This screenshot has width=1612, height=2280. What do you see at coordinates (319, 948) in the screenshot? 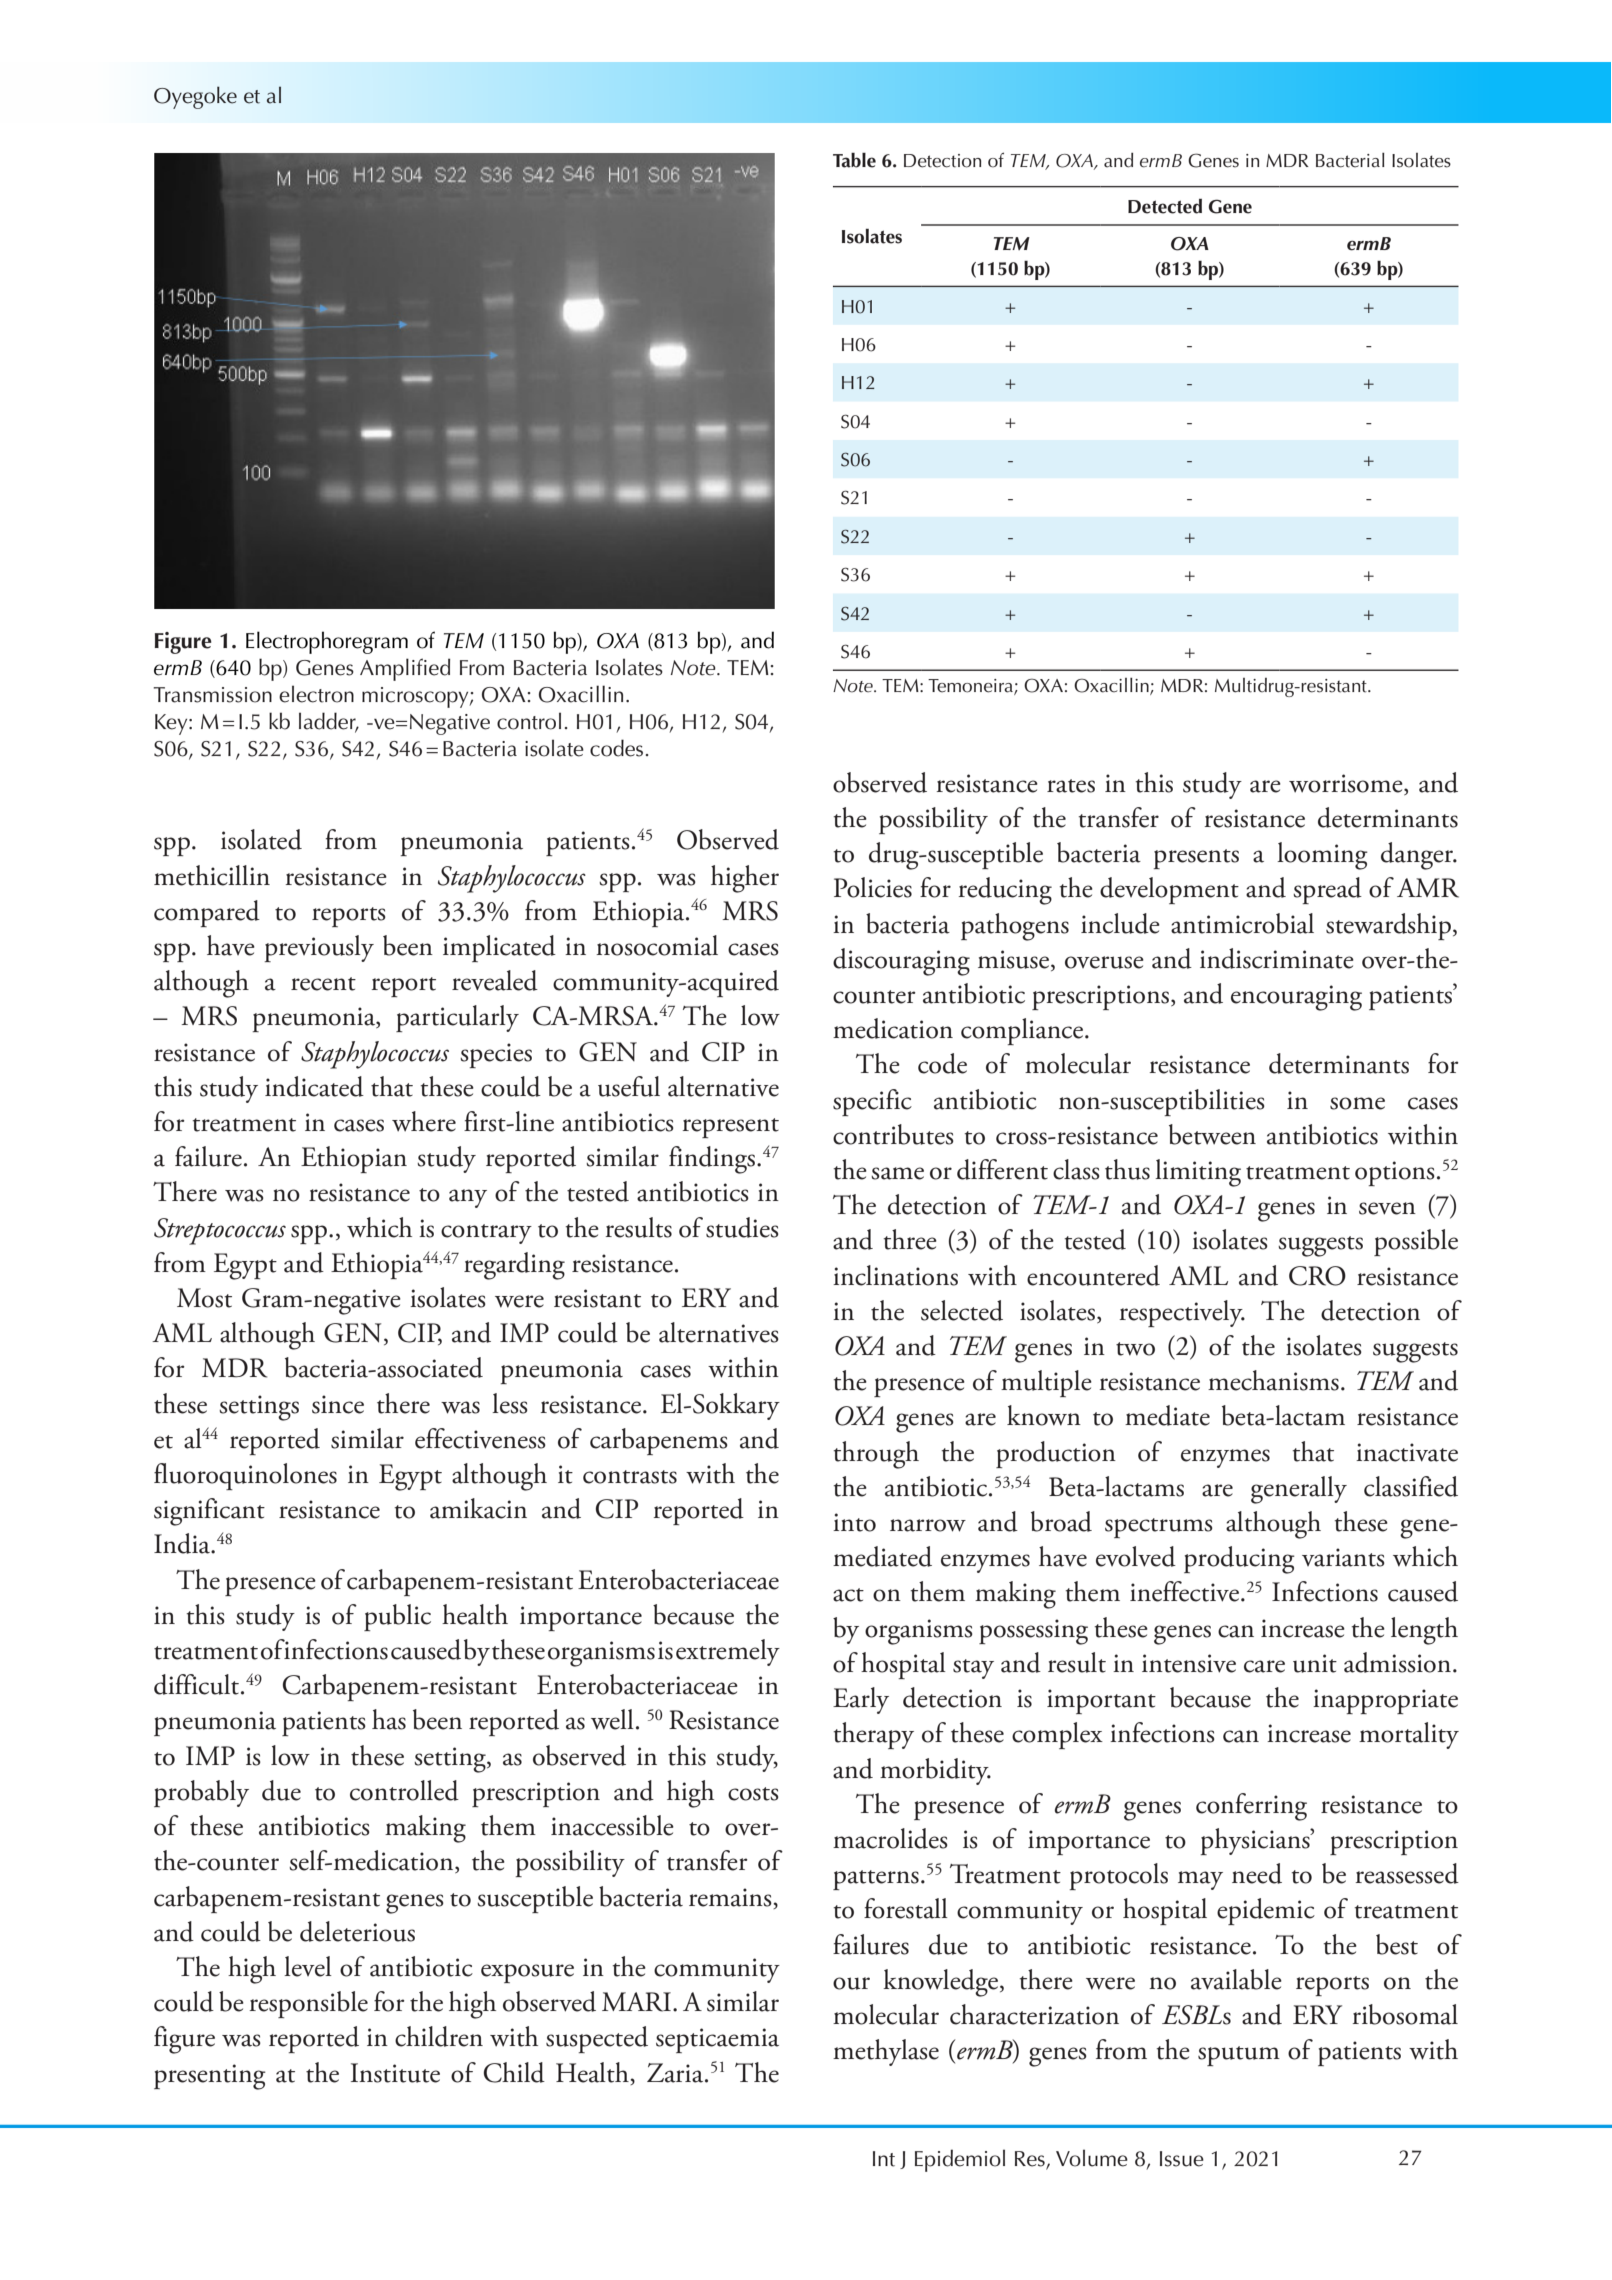
I see `previously` at bounding box center [319, 948].
